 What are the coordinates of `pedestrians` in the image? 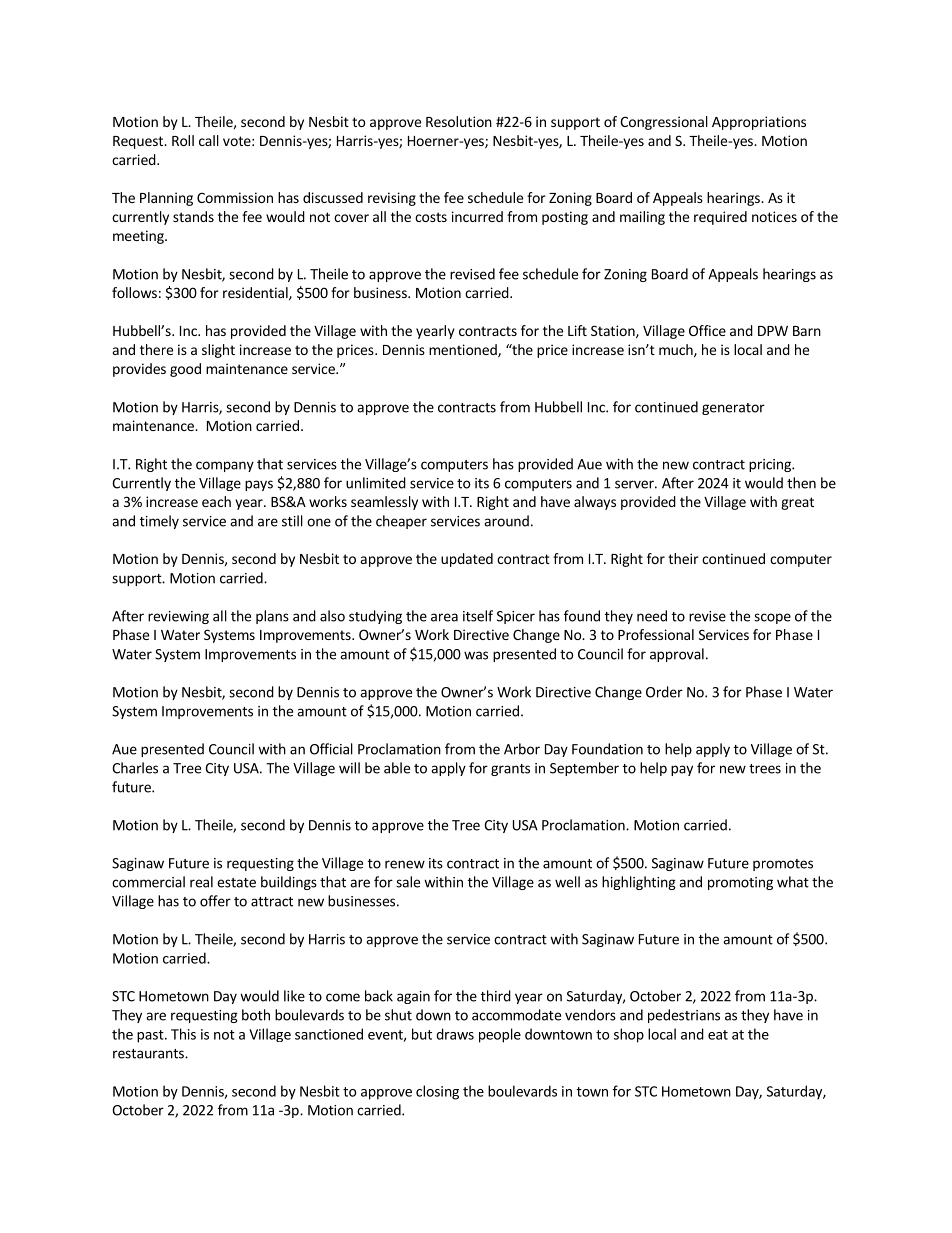 It's located at (684, 1016).
